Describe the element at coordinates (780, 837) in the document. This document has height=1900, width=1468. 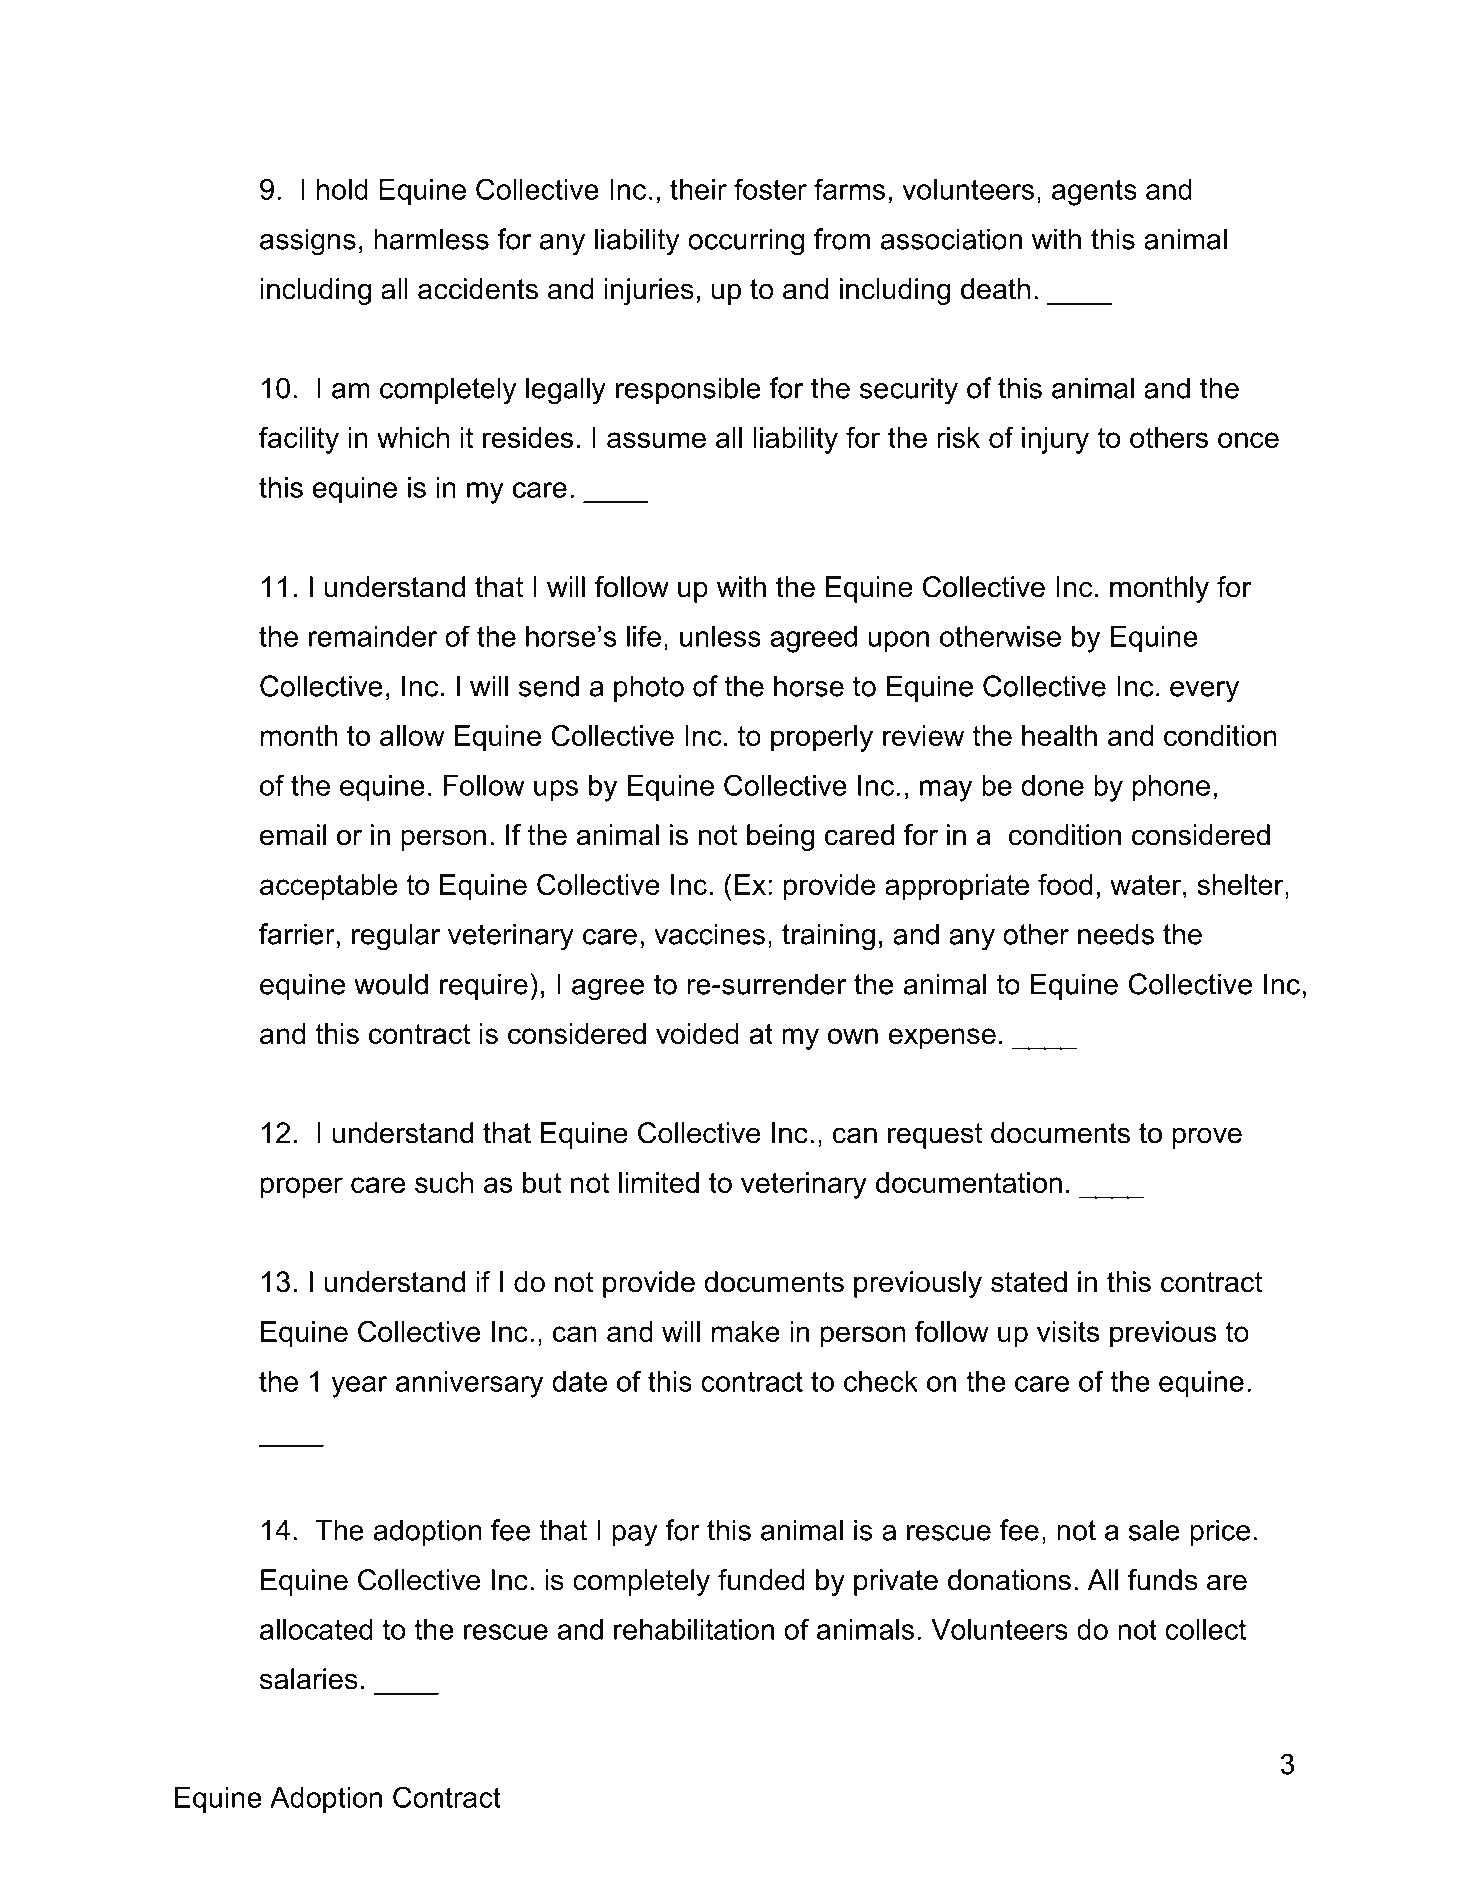
I see `being` at that location.
